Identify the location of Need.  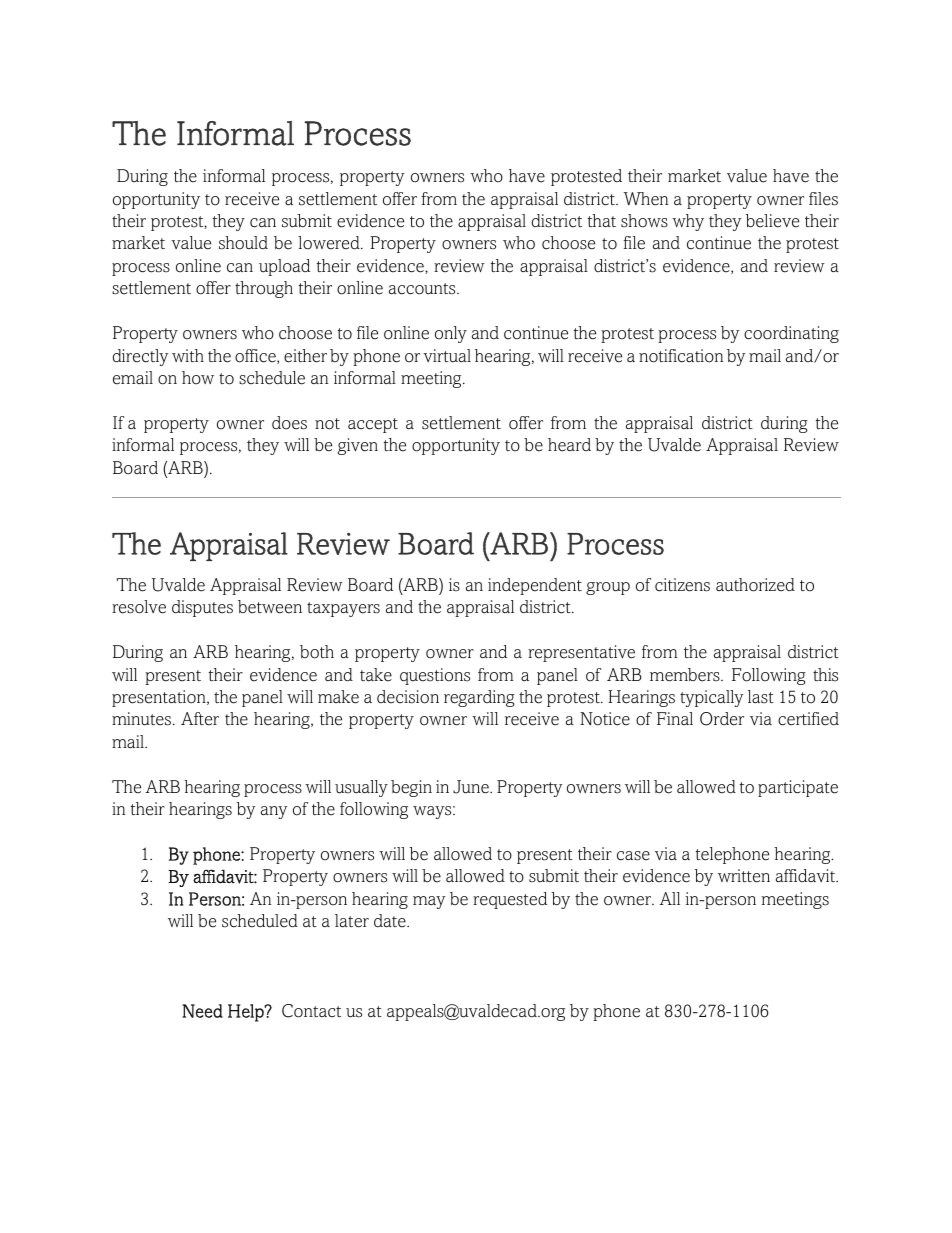
(202, 1011).
